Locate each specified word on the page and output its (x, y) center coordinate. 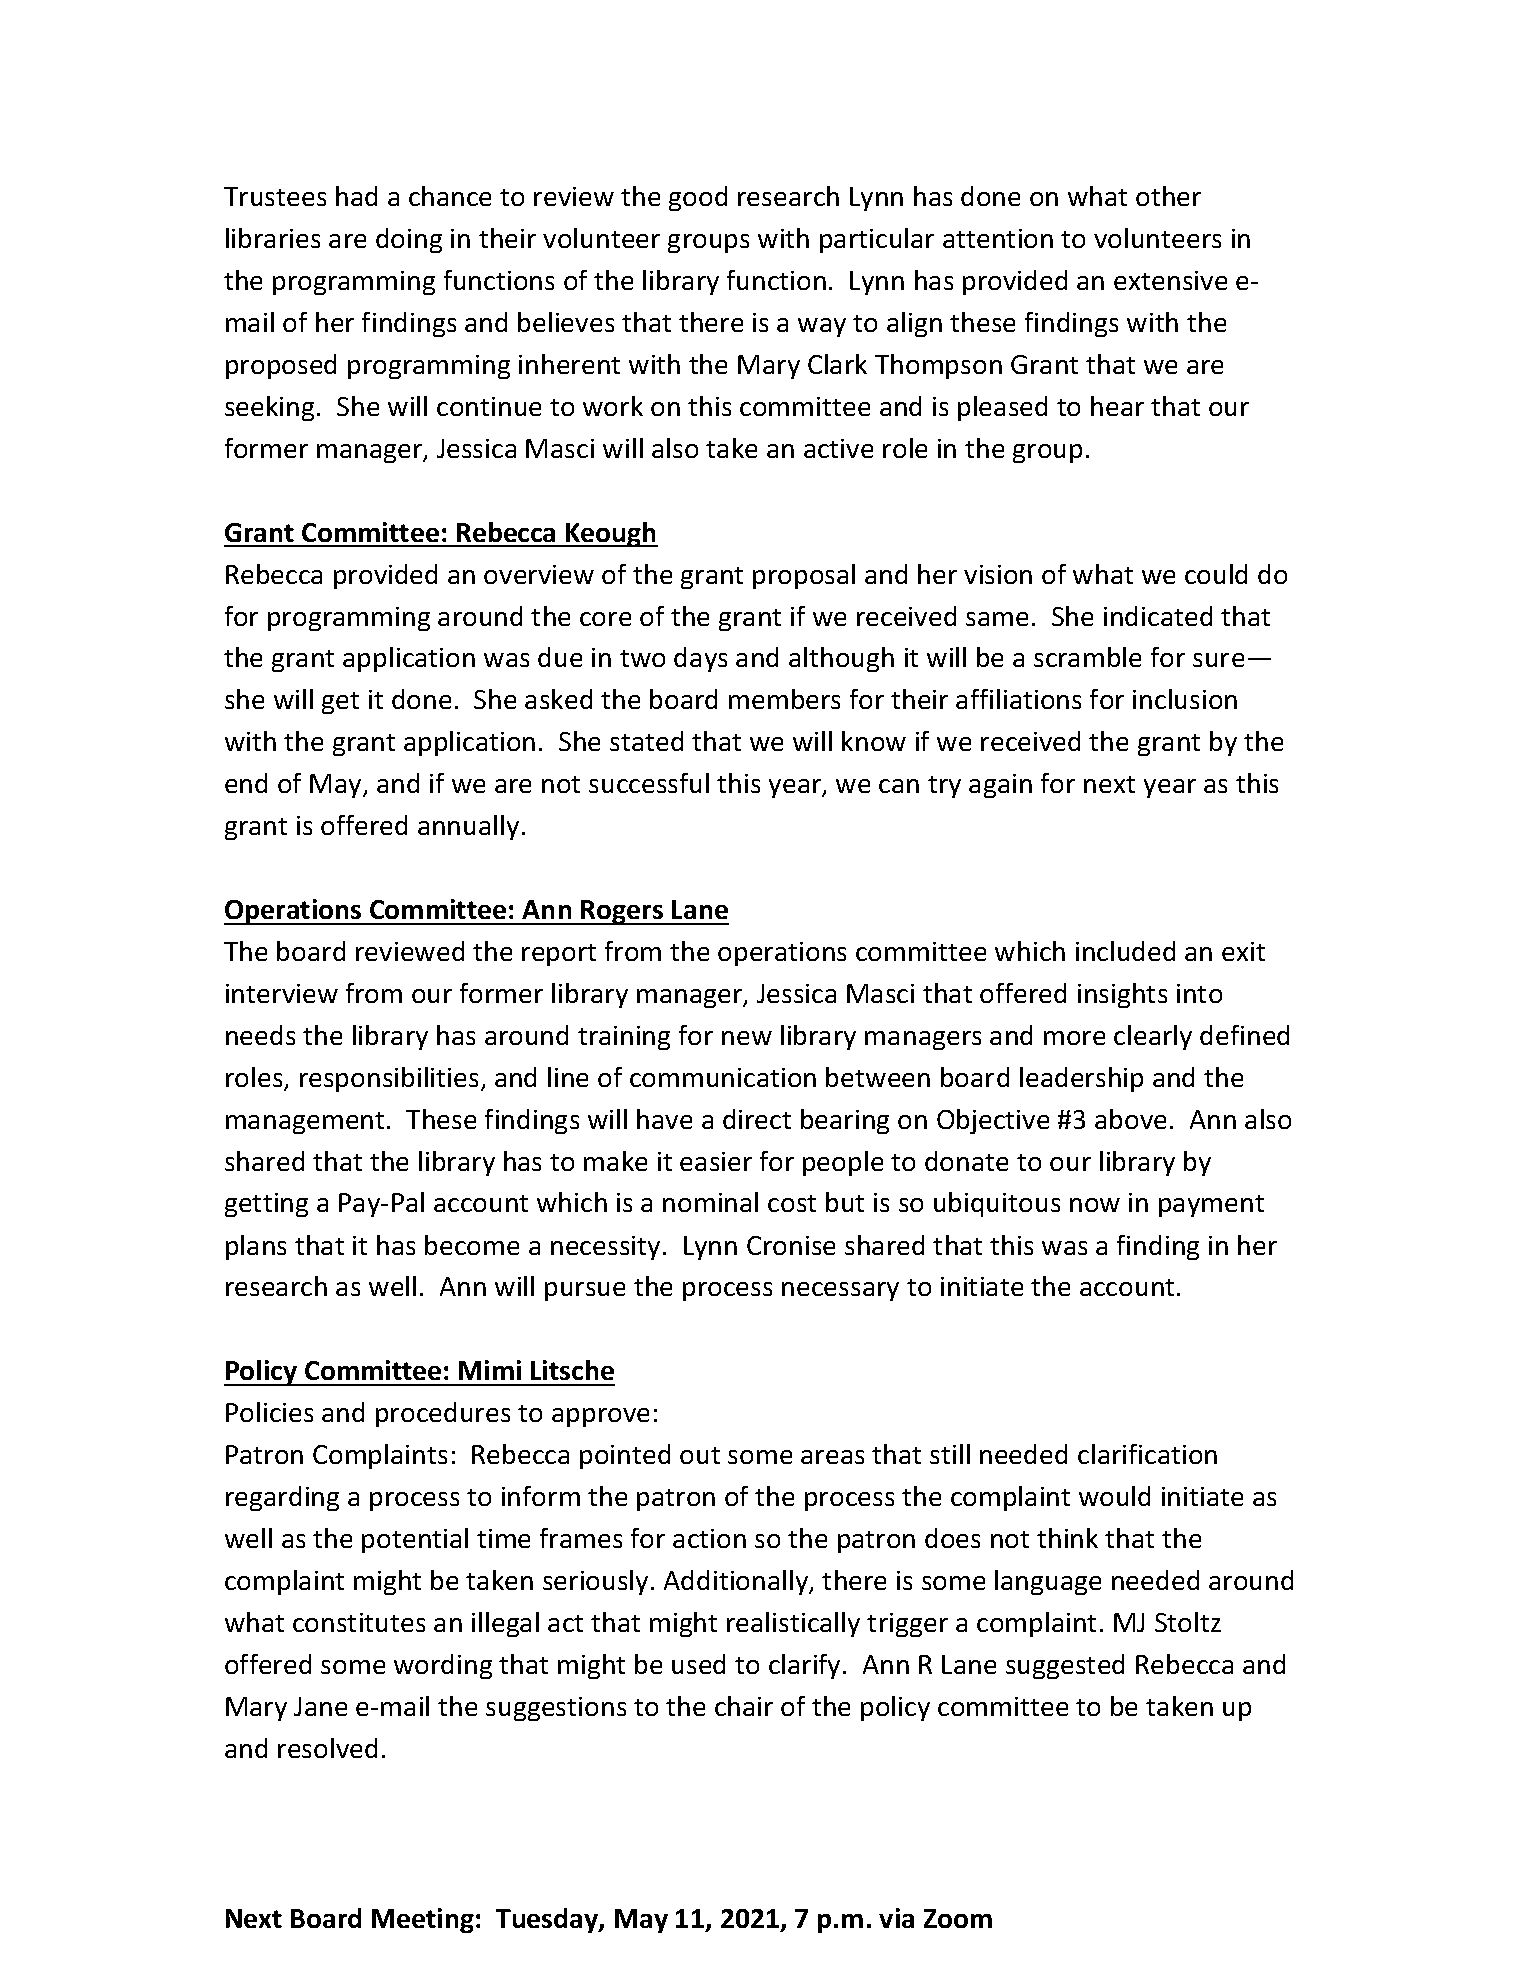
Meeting (423, 1920)
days (700, 659)
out (700, 1455)
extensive (1170, 280)
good (698, 198)
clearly (1153, 1037)
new (747, 1038)
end (246, 783)
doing (409, 240)
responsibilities (389, 1079)
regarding (282, 1498)
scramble (1087, 657)
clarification (1147, 1454)
